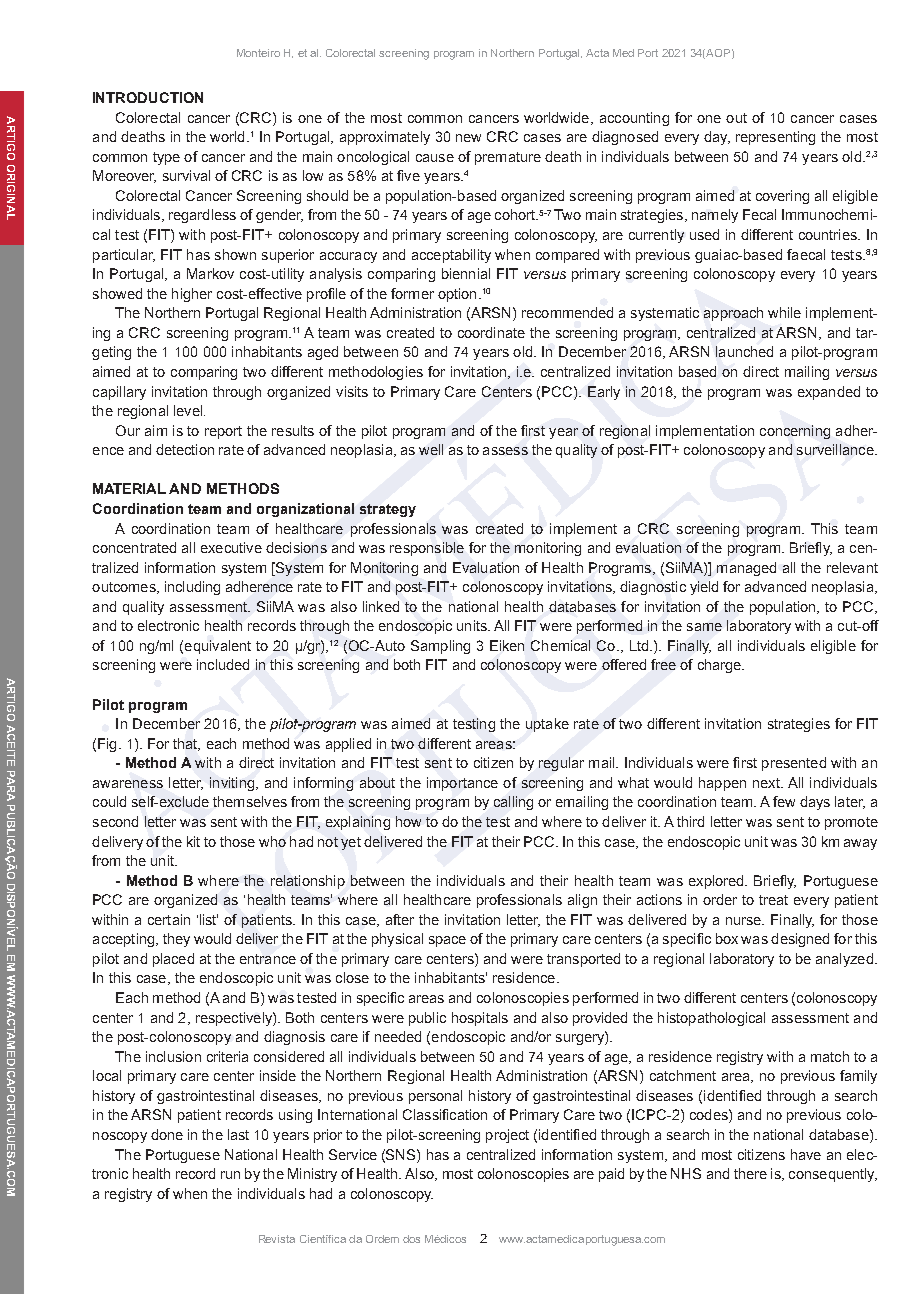 The image size is (924, 1294). Describe the element at coordinates (468, 138) in the image. I see `new` at that location.
